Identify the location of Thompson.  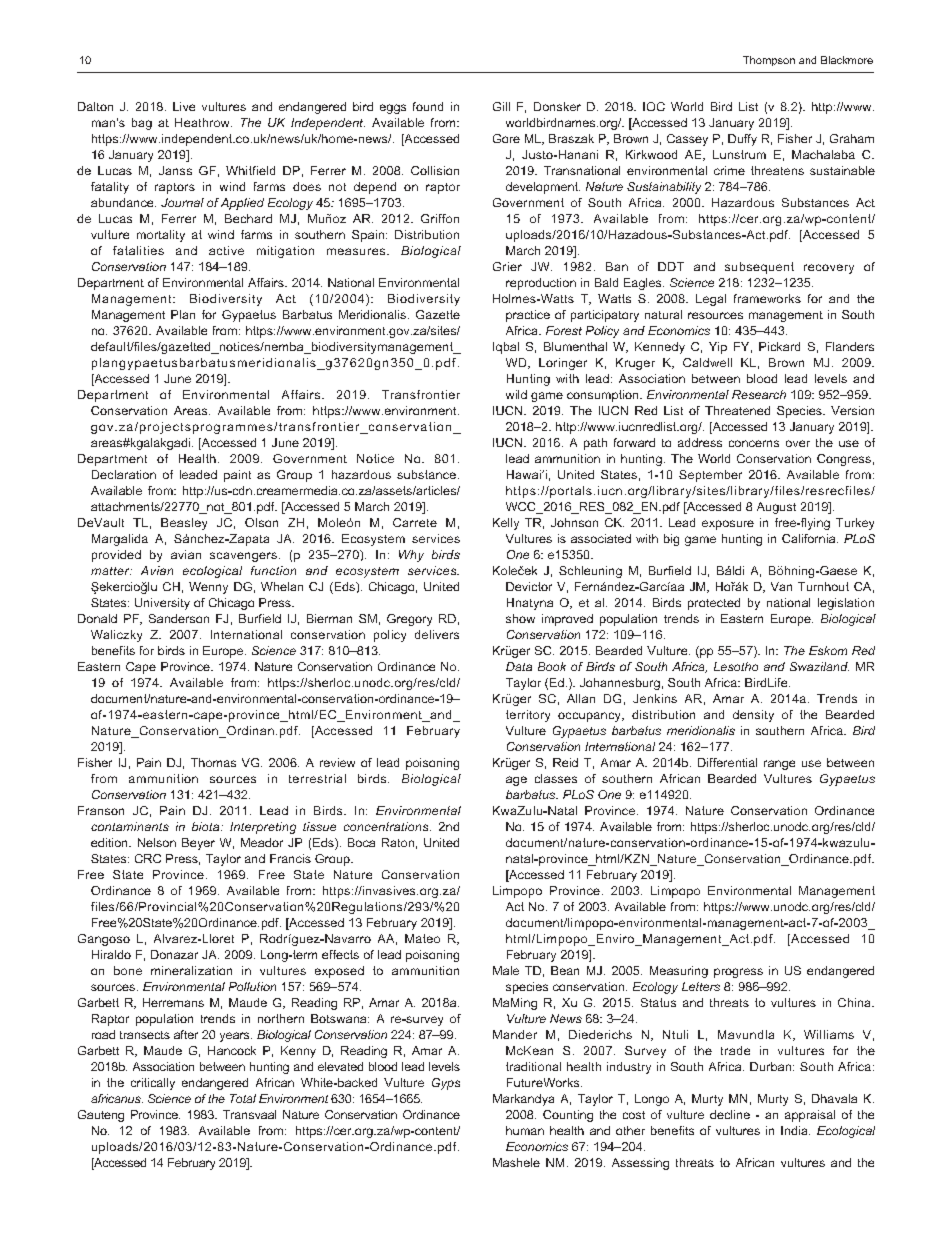
(769, 61).
